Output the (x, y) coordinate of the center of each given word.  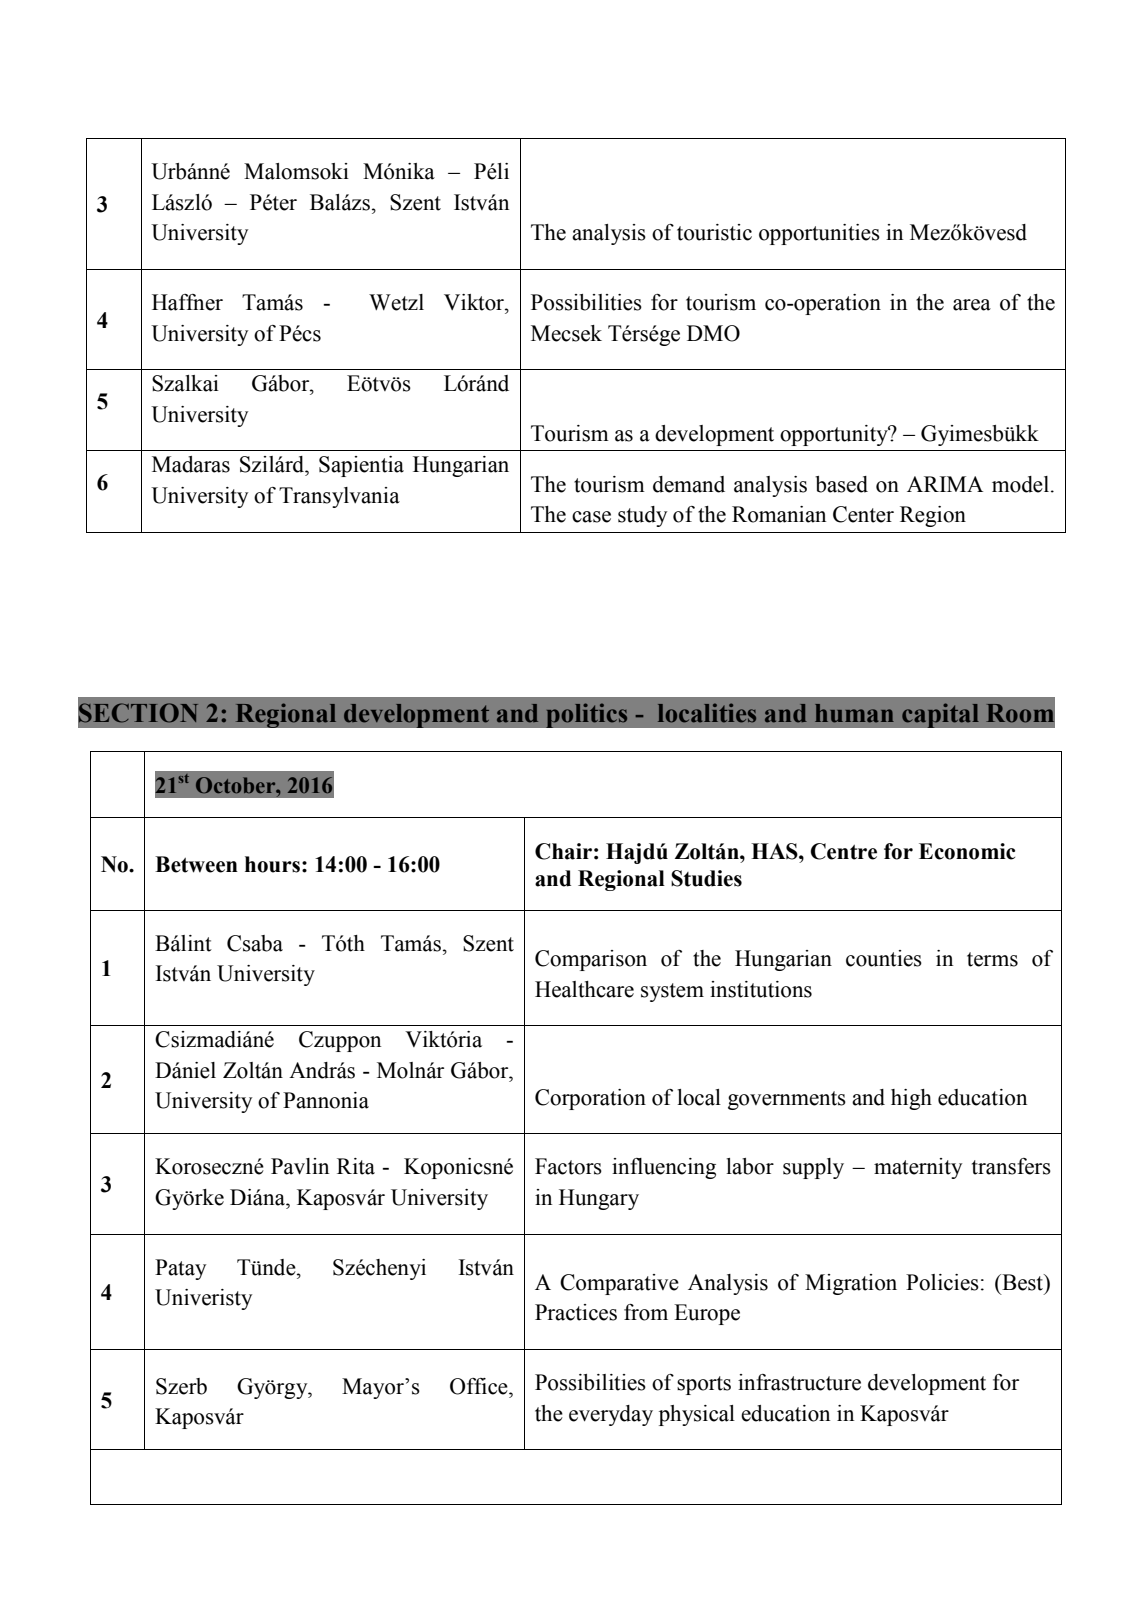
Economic (967, 851)
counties (884, 958)
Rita (356, 1166)
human (854, 713)
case (591, 517)
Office (480, 1386)
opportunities (819, 234)
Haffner (187, 302)
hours (272, 864)
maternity (918, 1168)
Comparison (591, 960)
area (972, 305)
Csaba (255, 943)
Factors (568, 1166)
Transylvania (339, 497)
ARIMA (945, 484)
